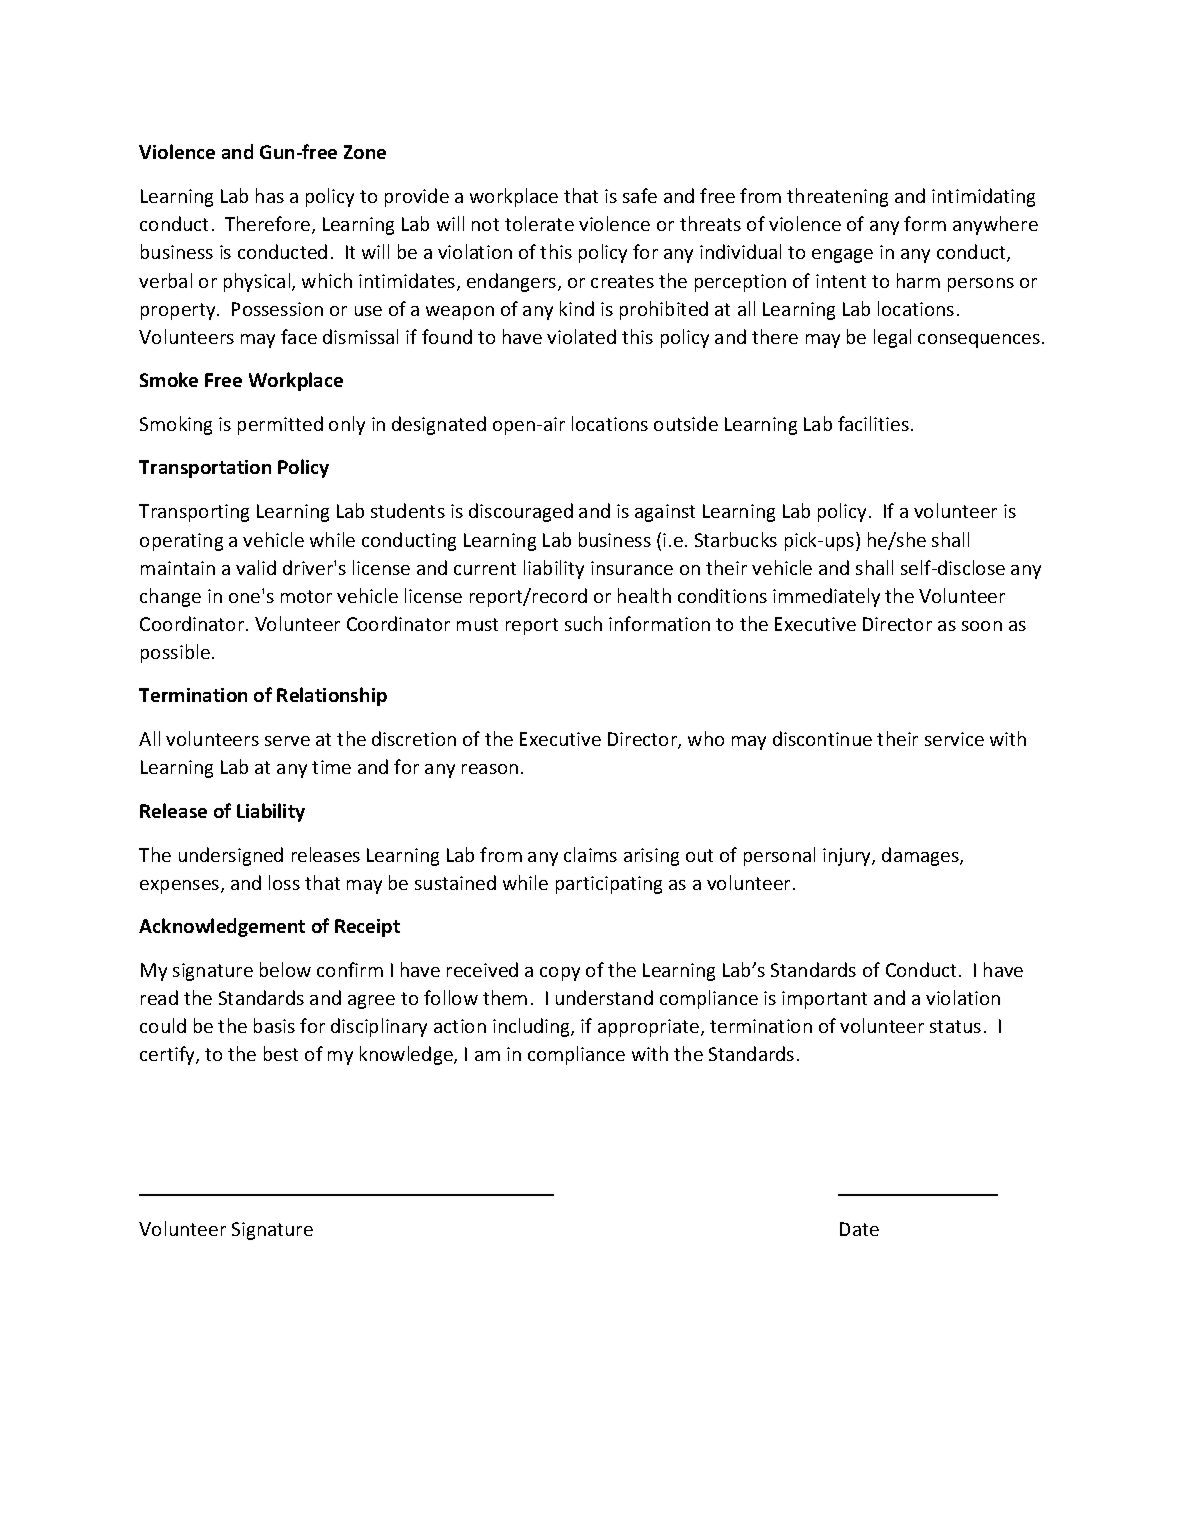 This image has height=1537, width=1188. What do you see at coordinates (274, 1025) in the image?
I see `basis` at bounding box center [274, 1025].
